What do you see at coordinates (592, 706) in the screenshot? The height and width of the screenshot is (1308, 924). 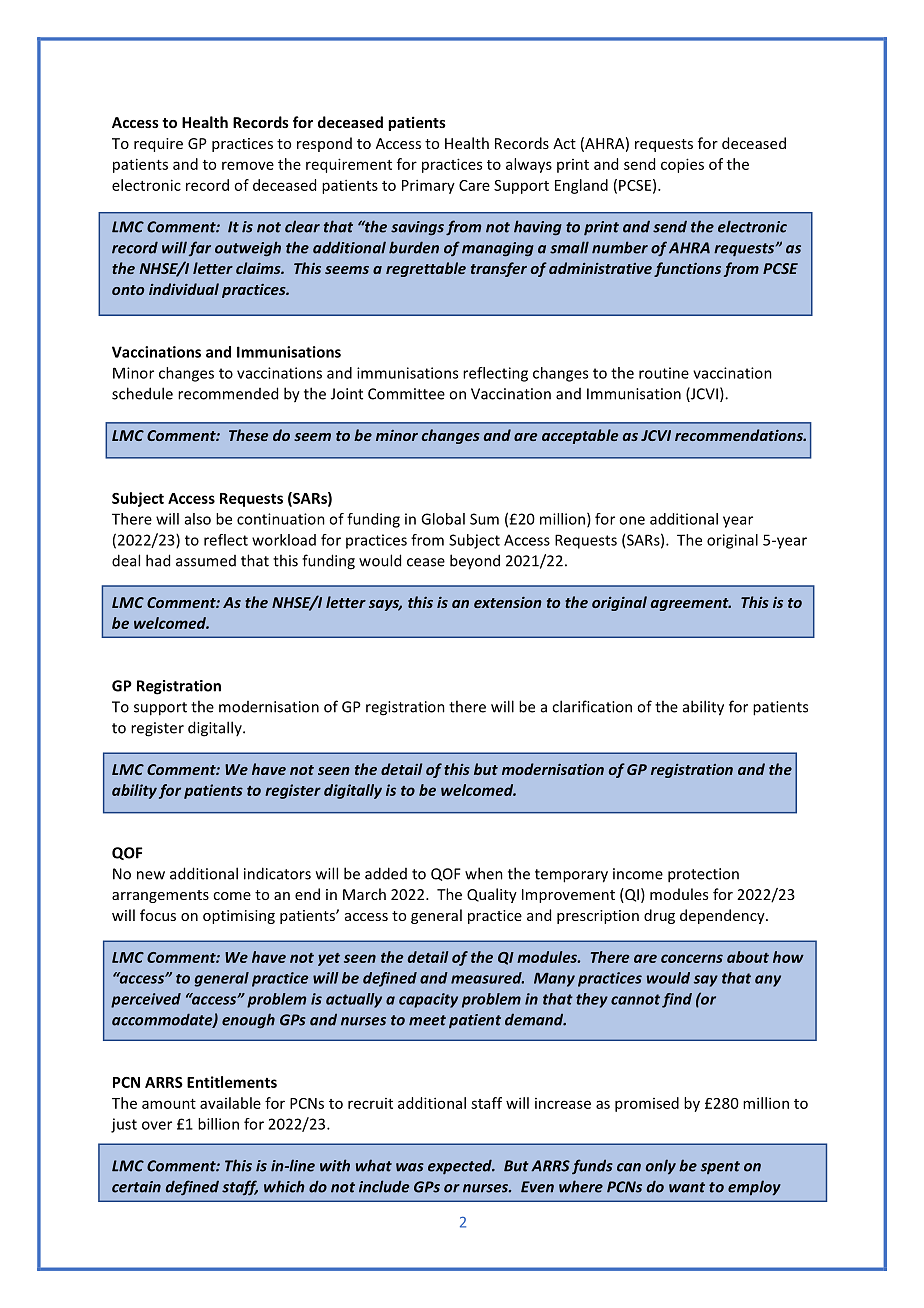 I see `clarification` at bounding box center [592, 706].
